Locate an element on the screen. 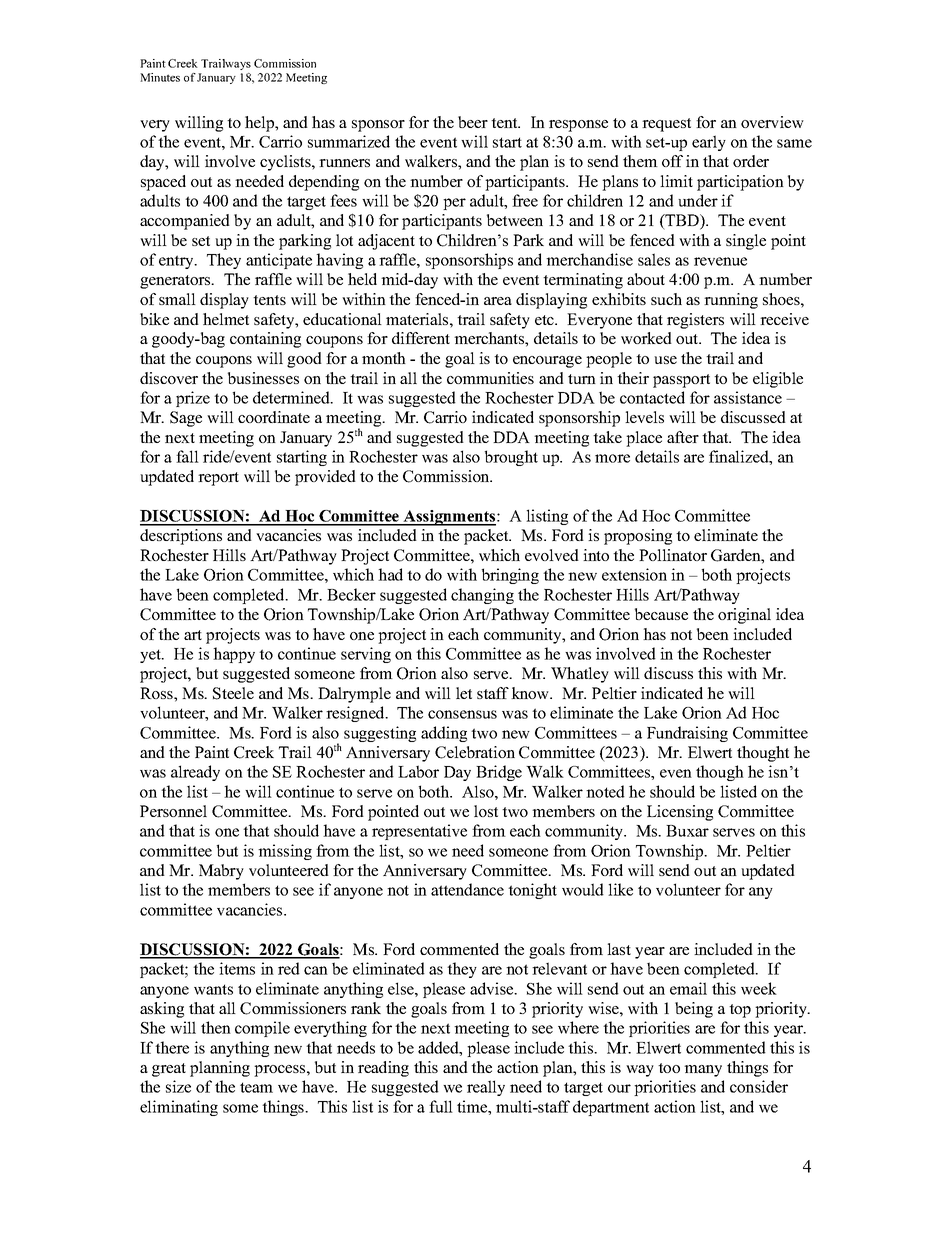 This screenshot has height=1233, width=952. early is located at coordinates (709, 143).
